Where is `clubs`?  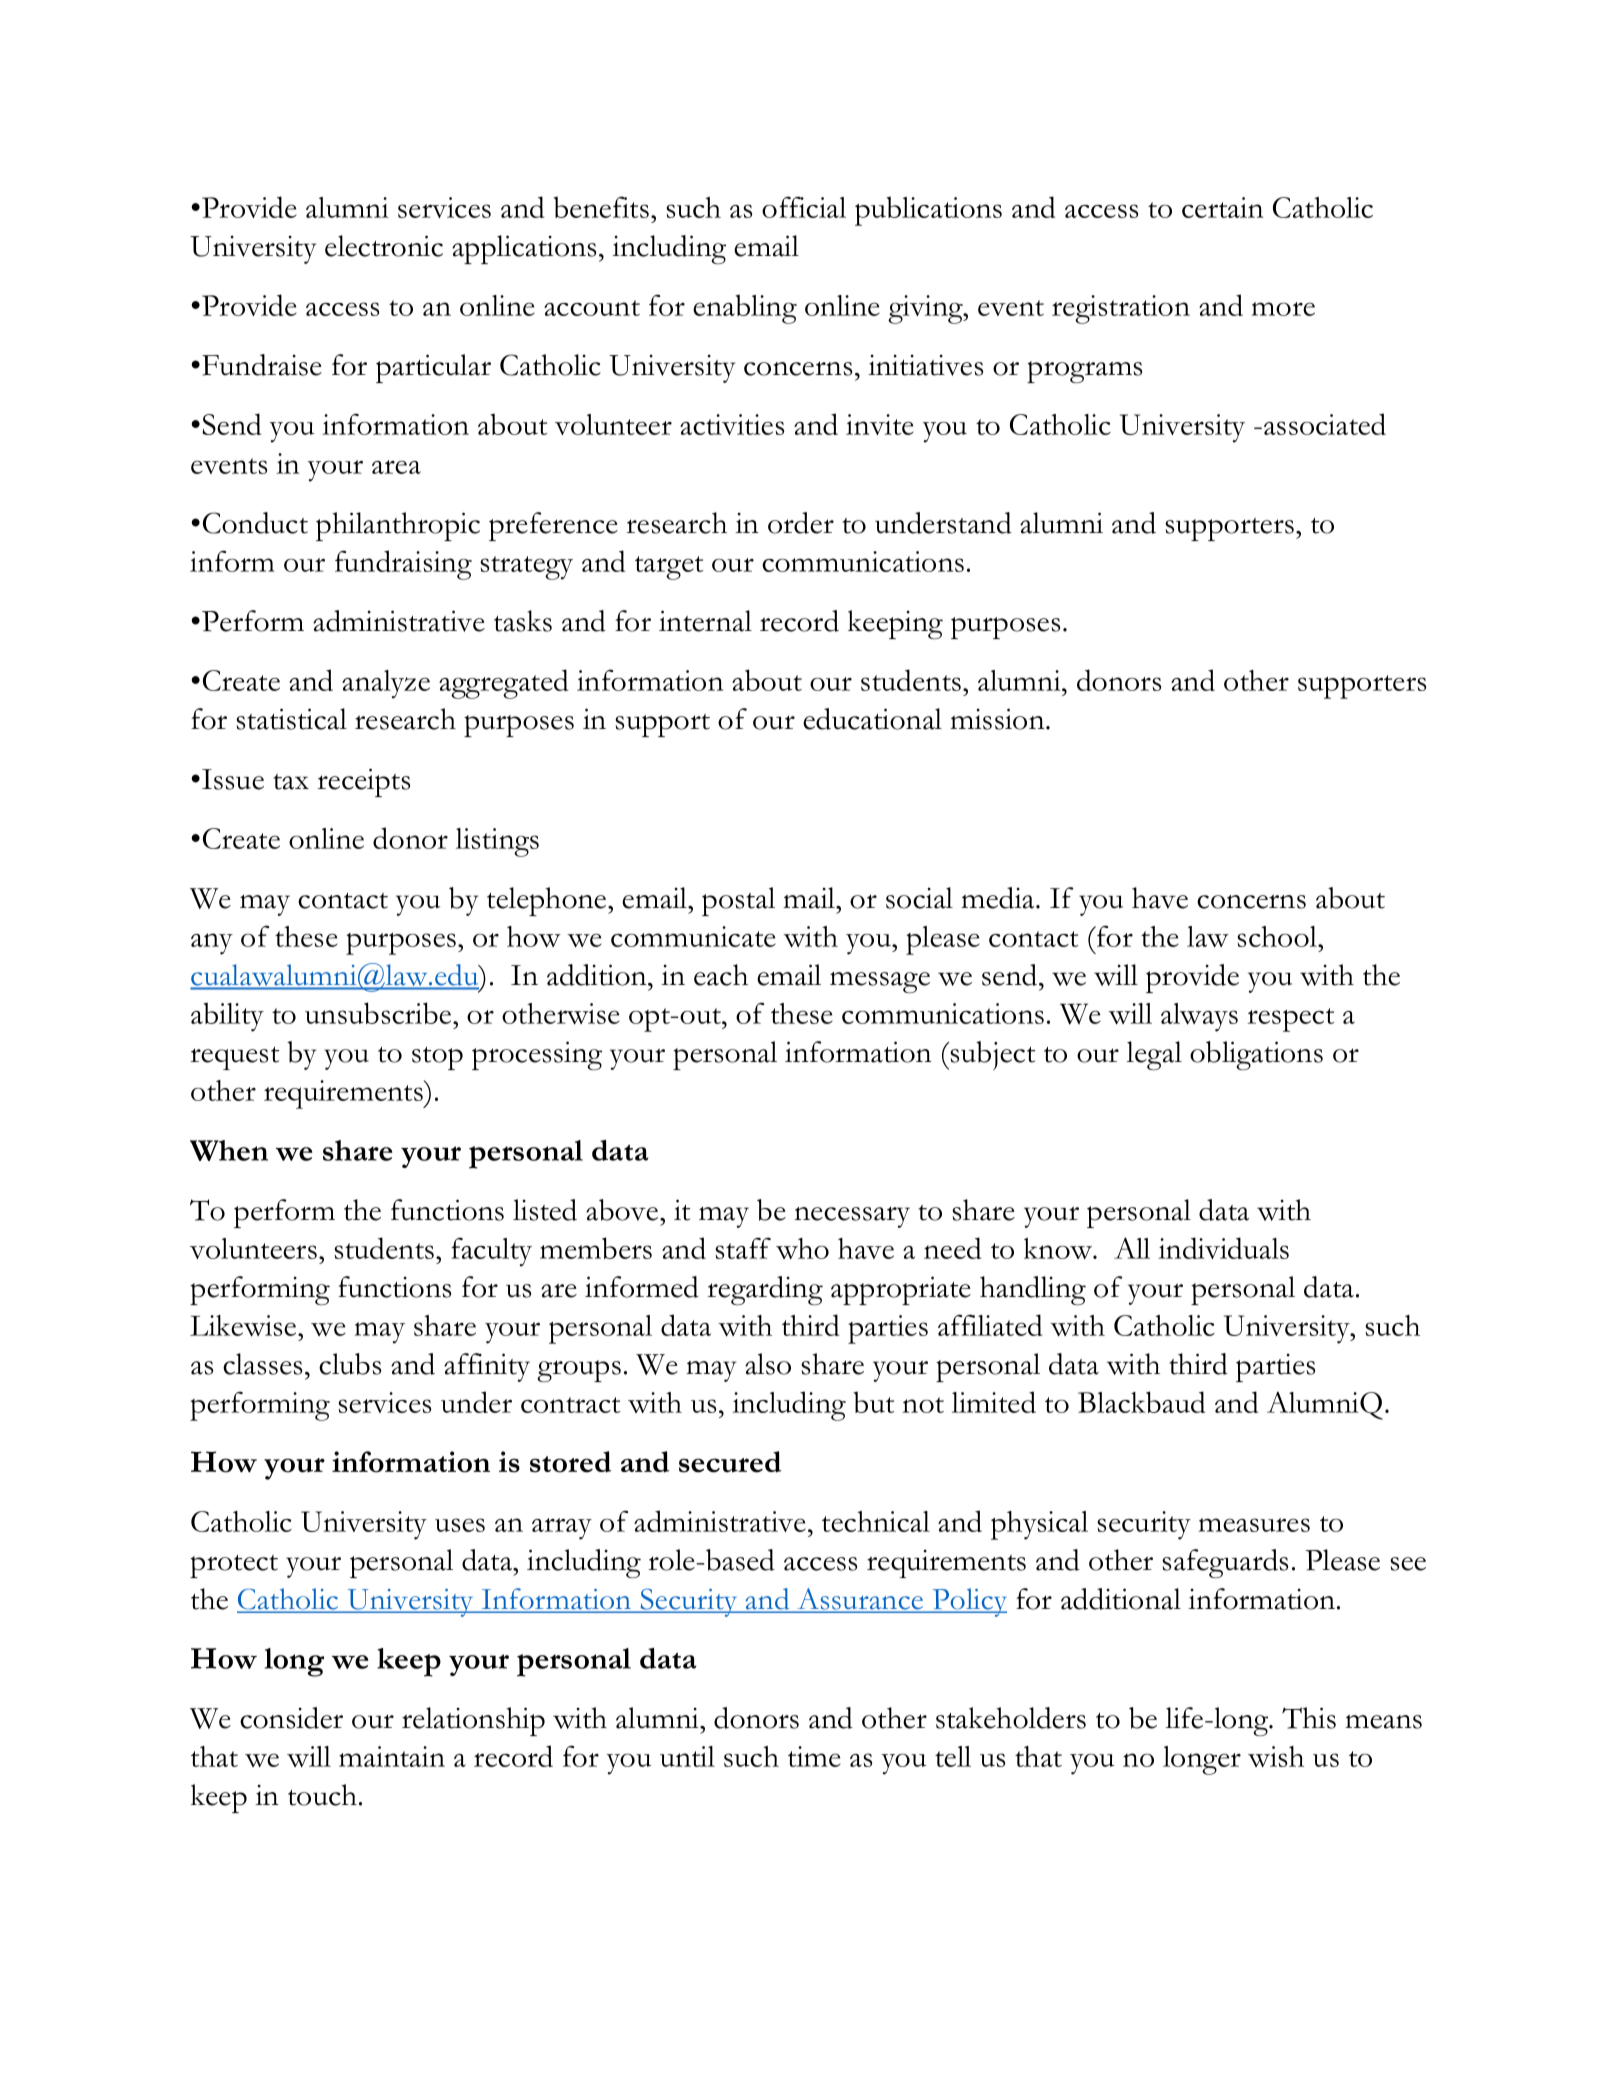 clubs is located at coordinates (350, 1364).
